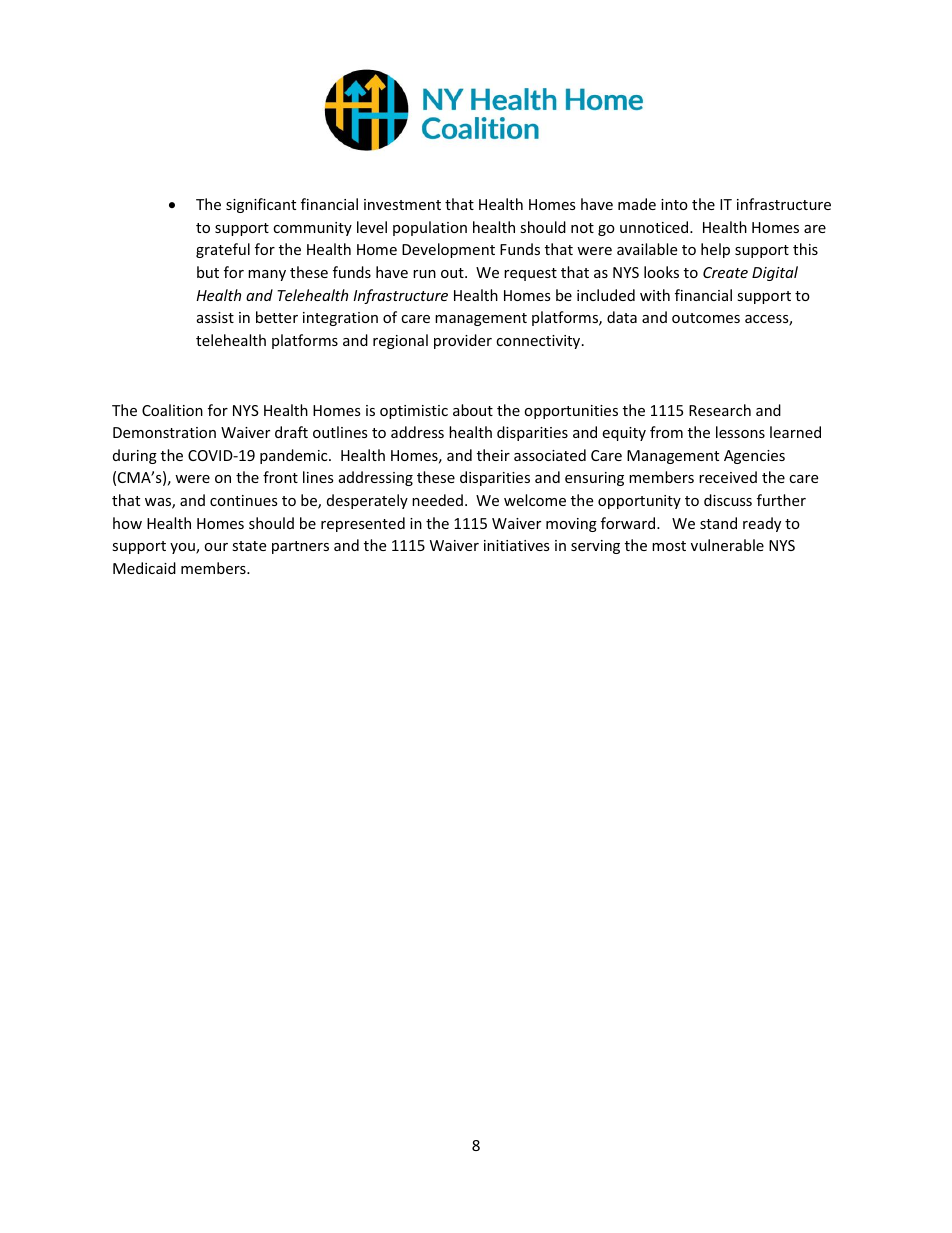  What do you see at coordinates (430, 228) in the screenshot?
I see `population` at bounding box center [430, 228].
